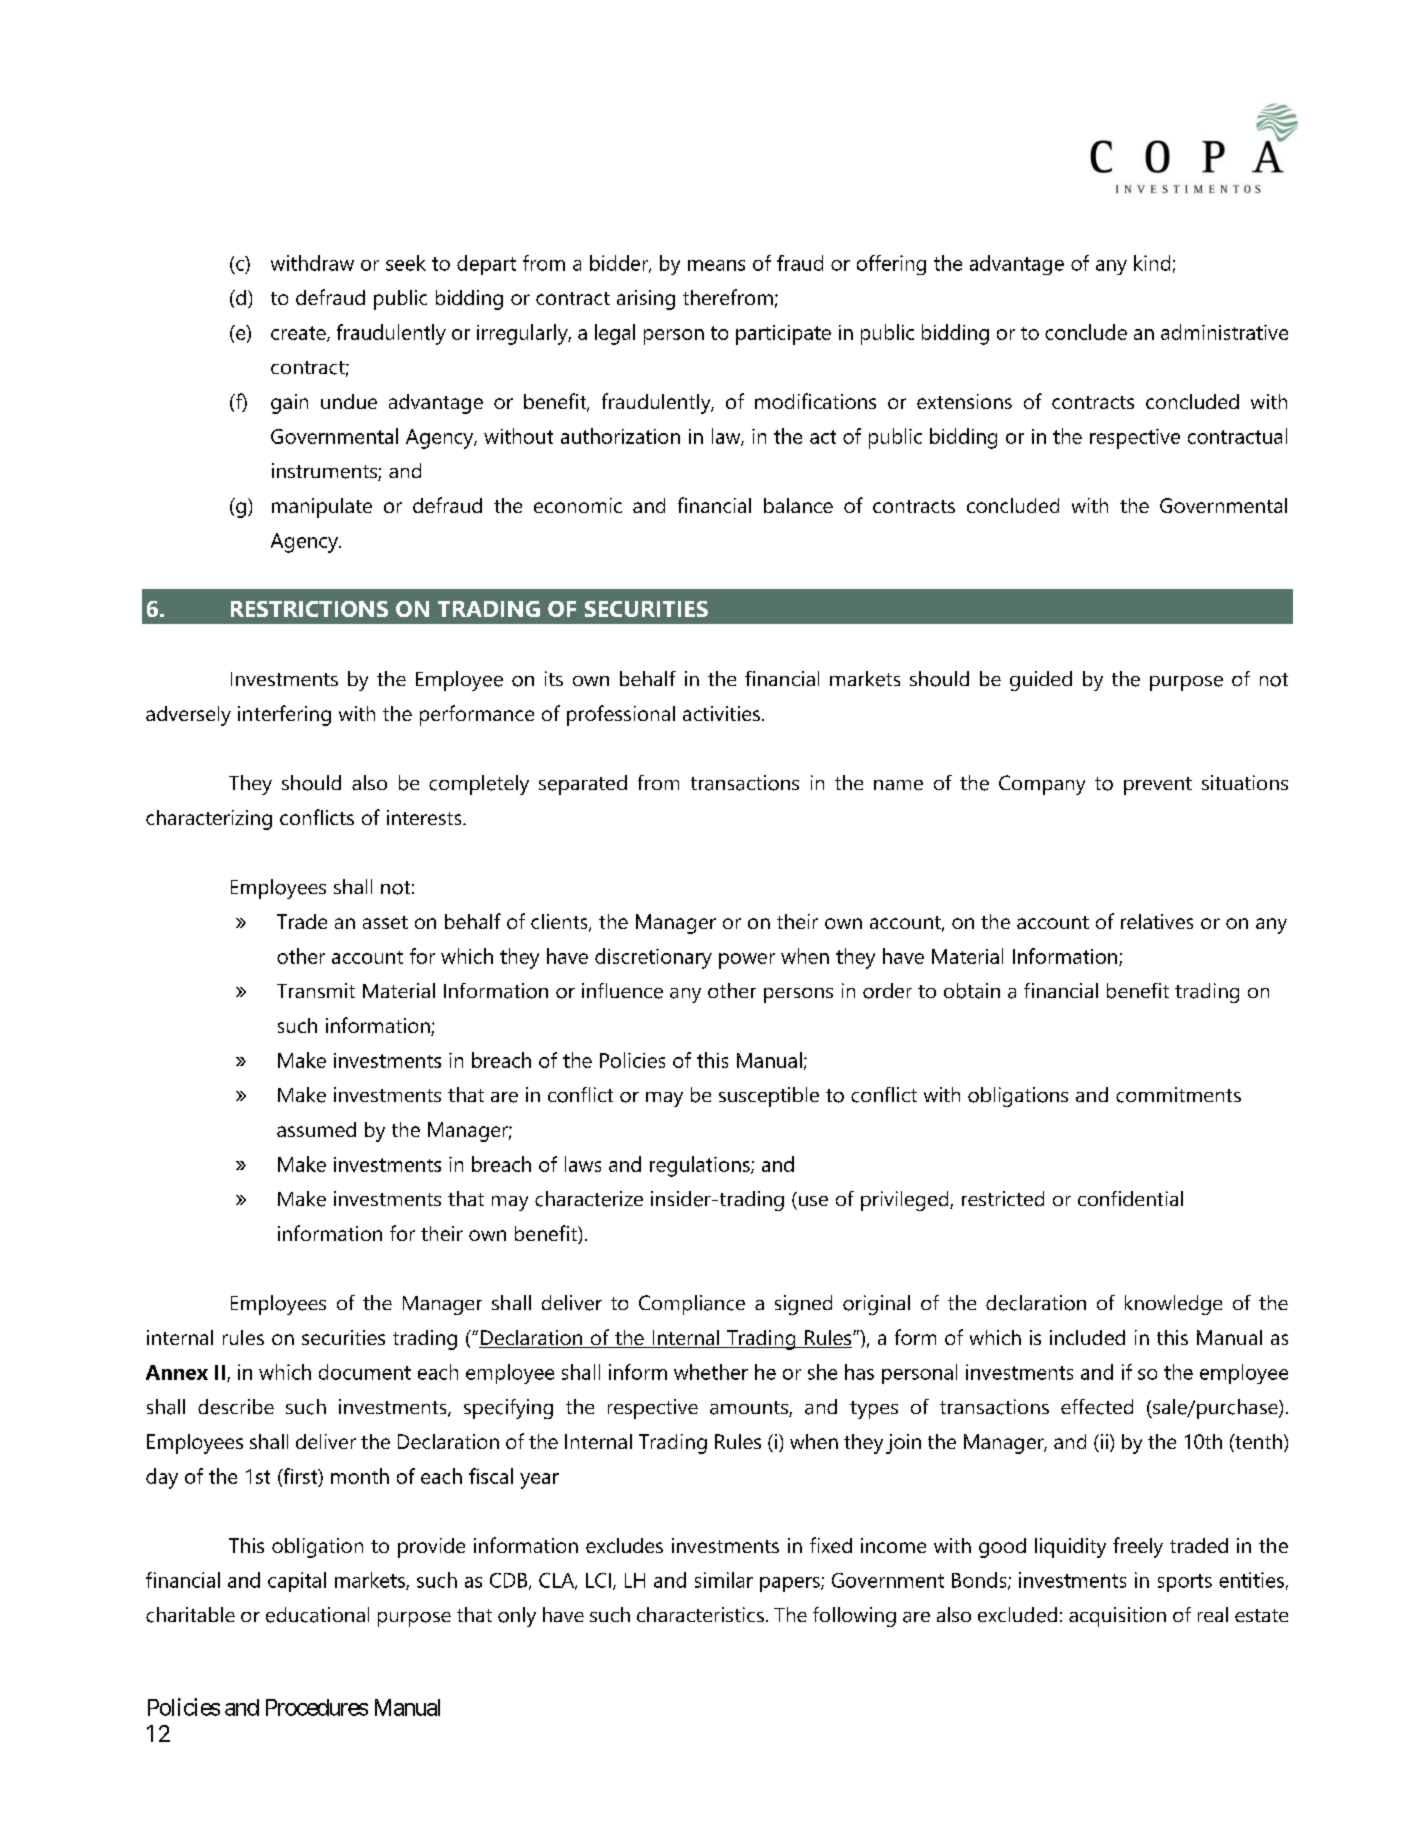 The height and width of the page is (1830, 1414). Describe the element at coordinates (1178, 1095) in the page. I see `commitments` at that location.
